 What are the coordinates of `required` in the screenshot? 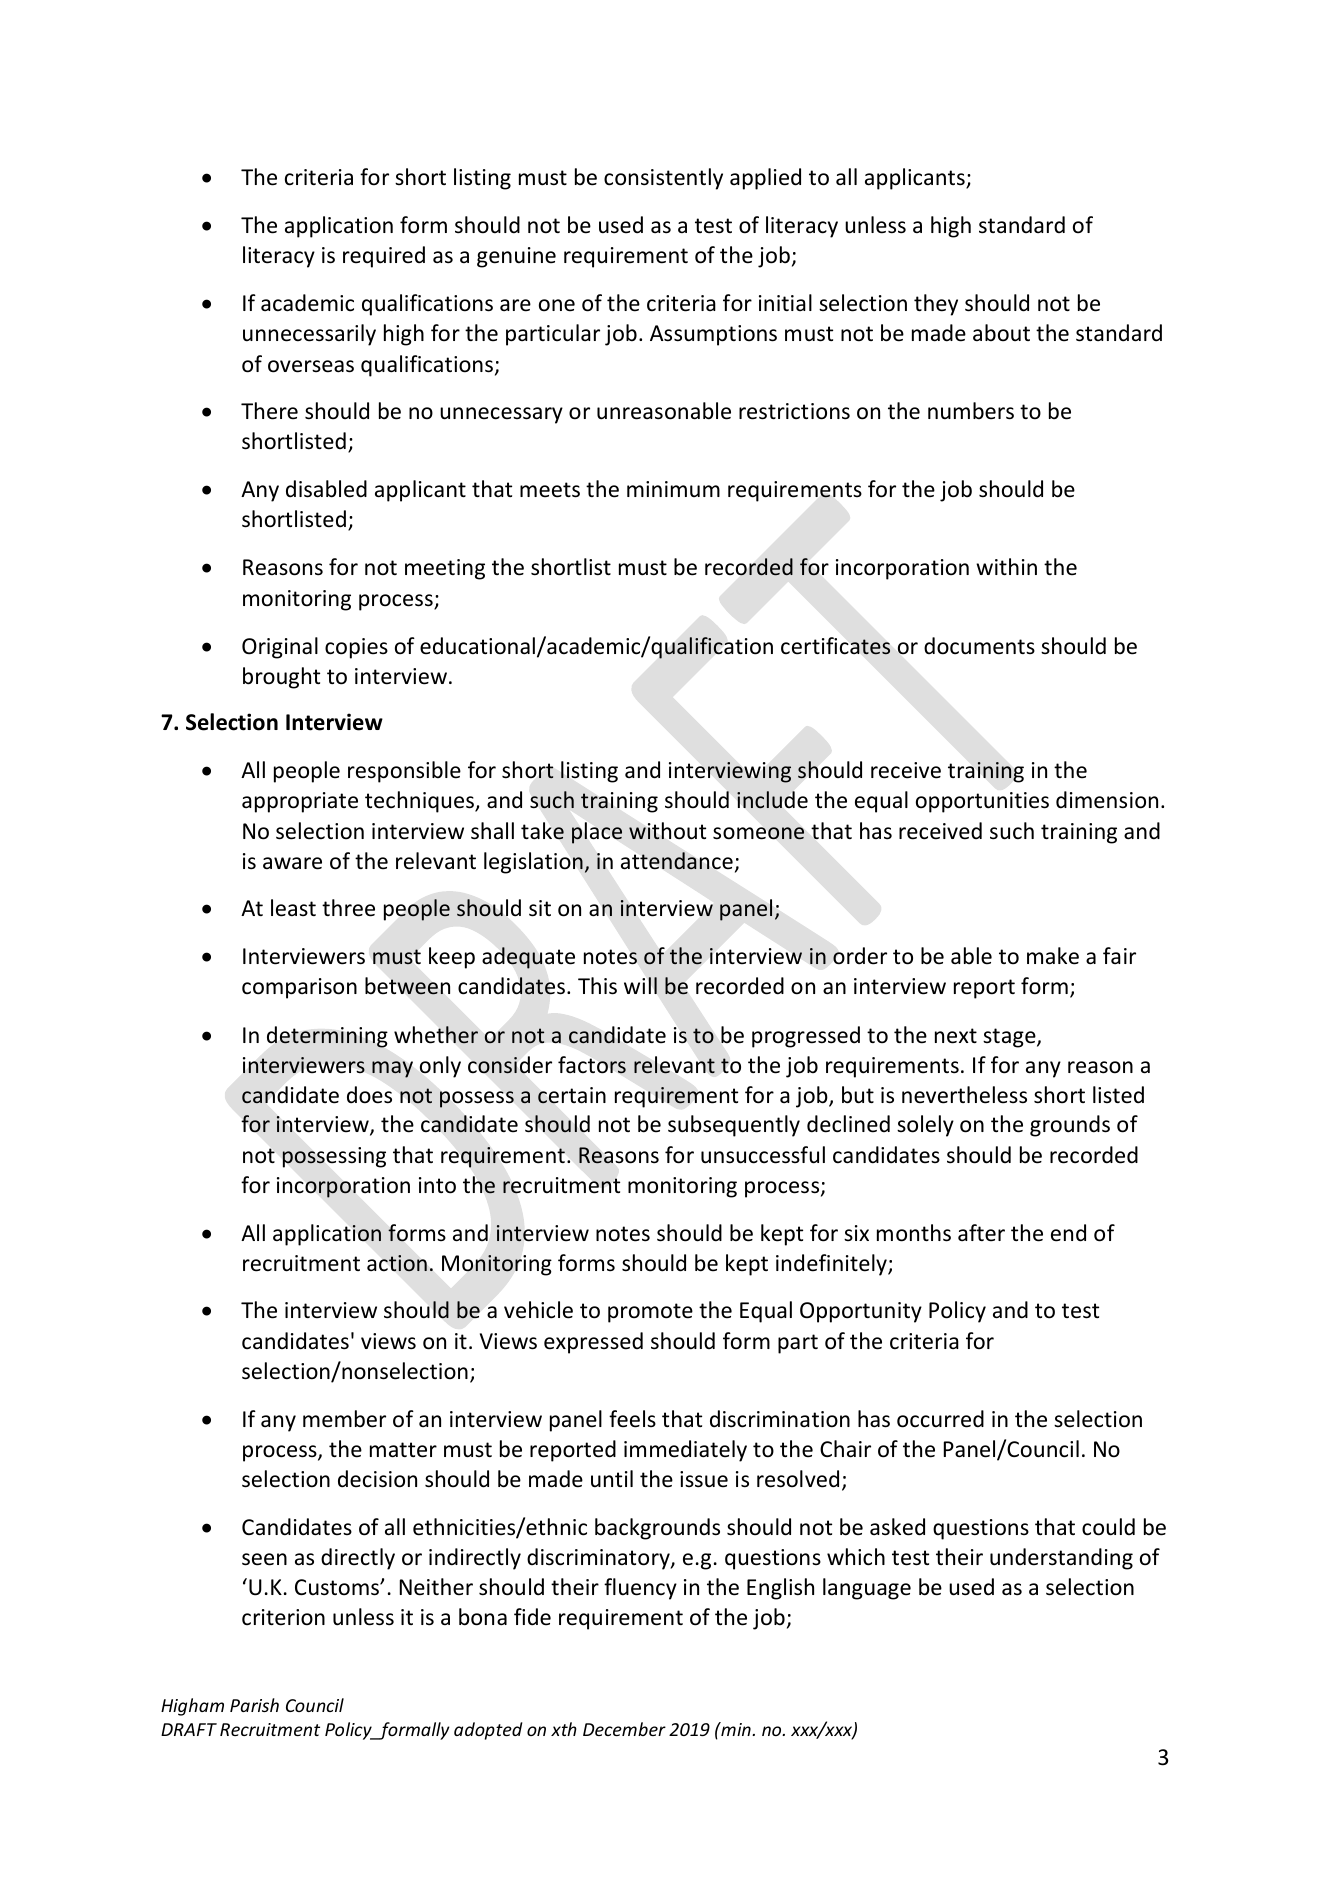 It's located at (384, 257).
